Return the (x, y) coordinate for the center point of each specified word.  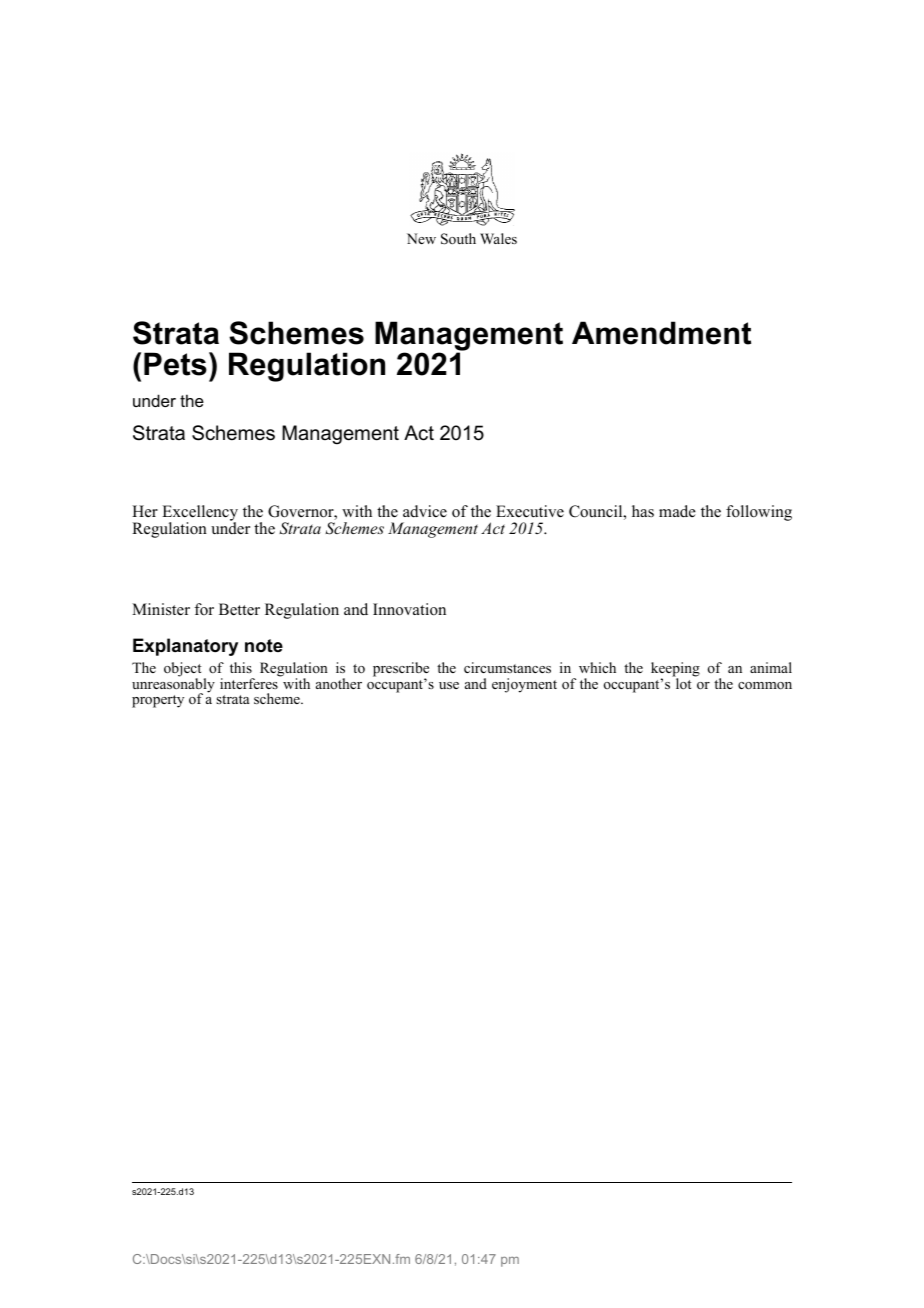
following (759, 513)
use (449, 685)
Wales (498, 238)
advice (425, 511)
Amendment (661, 333)
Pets (175, 364)
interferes (250, 682)
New (421, 238)
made (677, 511)
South (458, 239)
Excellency (200, 514)
